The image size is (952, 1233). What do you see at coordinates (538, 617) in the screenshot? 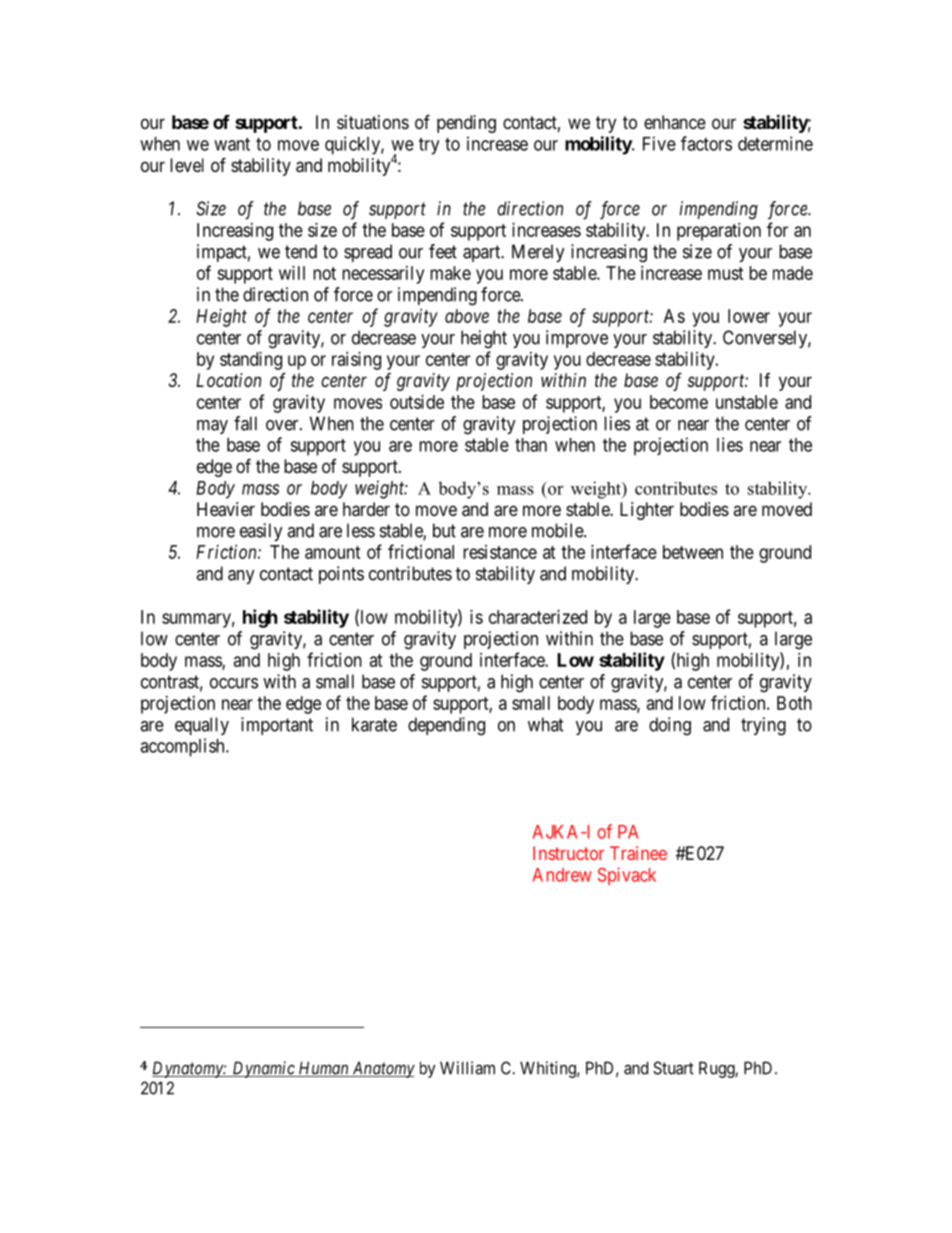
I see `characterized` at bounding box center [538, 617].
